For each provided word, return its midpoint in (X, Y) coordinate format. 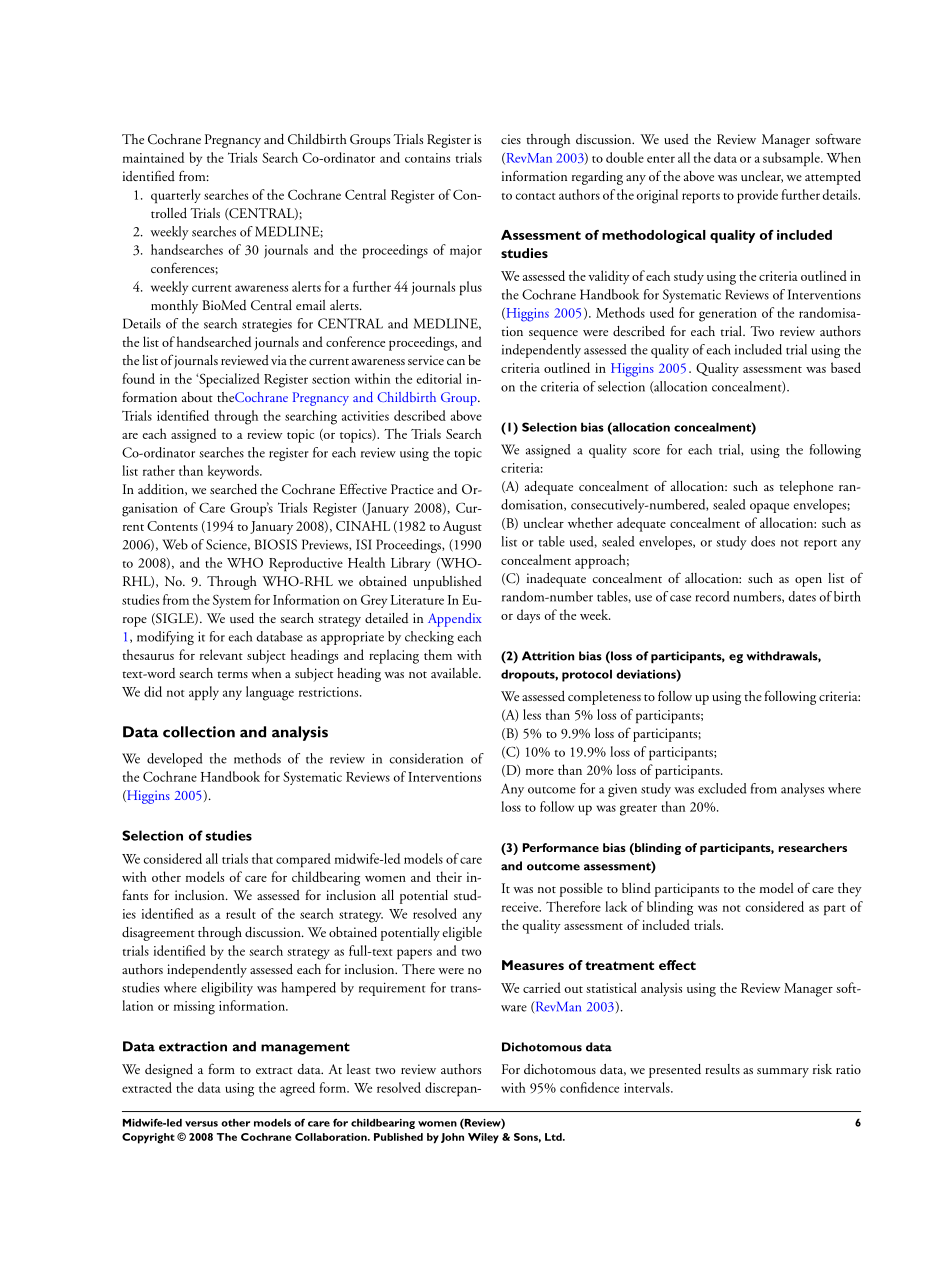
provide (757, 196)
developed (174, 760)
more (540, 772)
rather (159, 470)
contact (536, 196)
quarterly (176, 196)
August (462, 528)
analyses (802, 790)
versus (201, 1124)
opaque (769, 508)
